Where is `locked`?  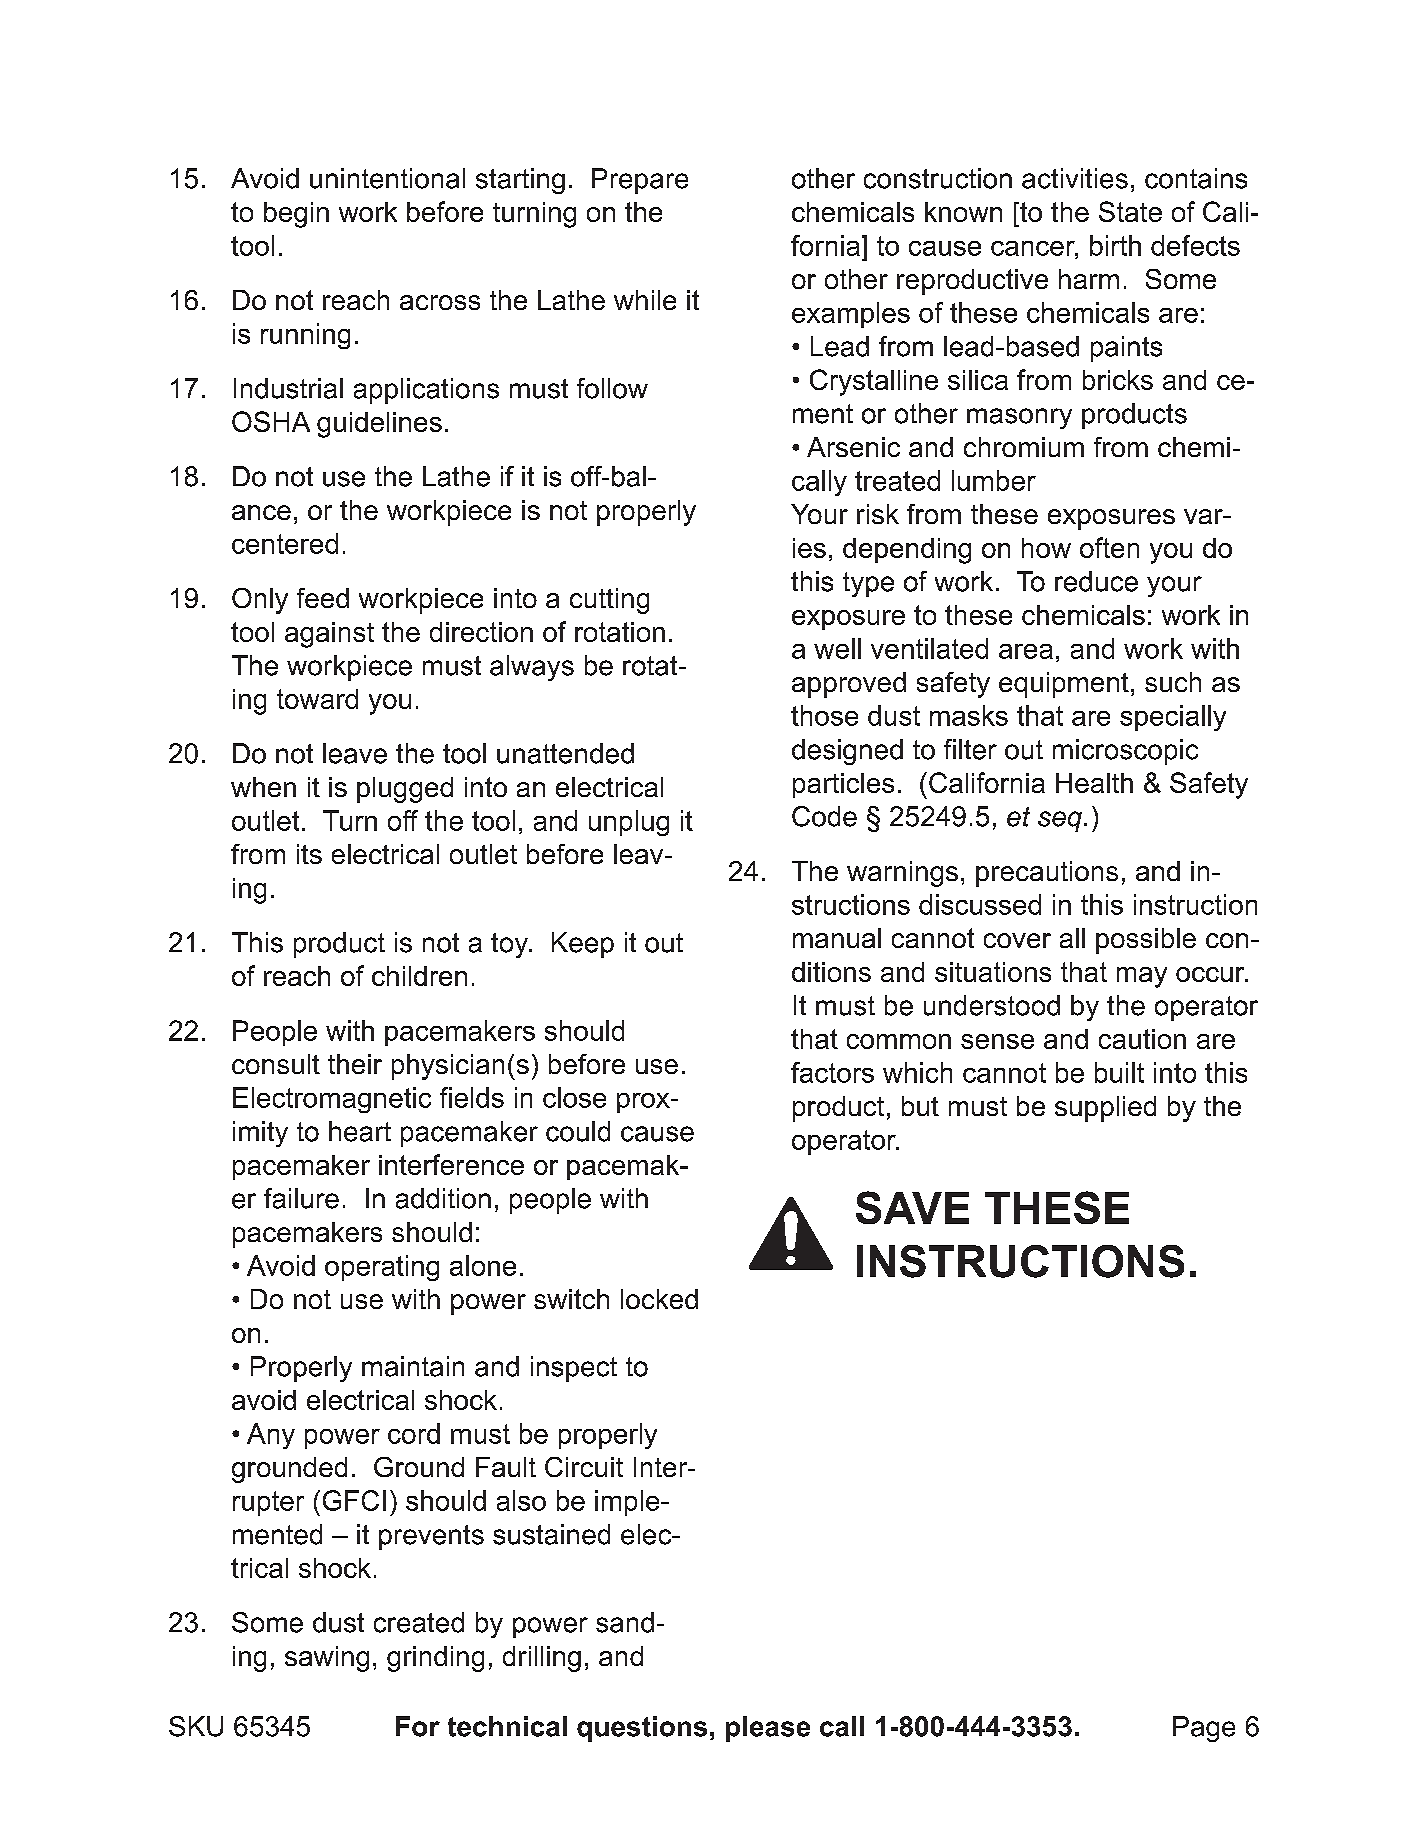 locked is located at coordinates (659, 1299).
